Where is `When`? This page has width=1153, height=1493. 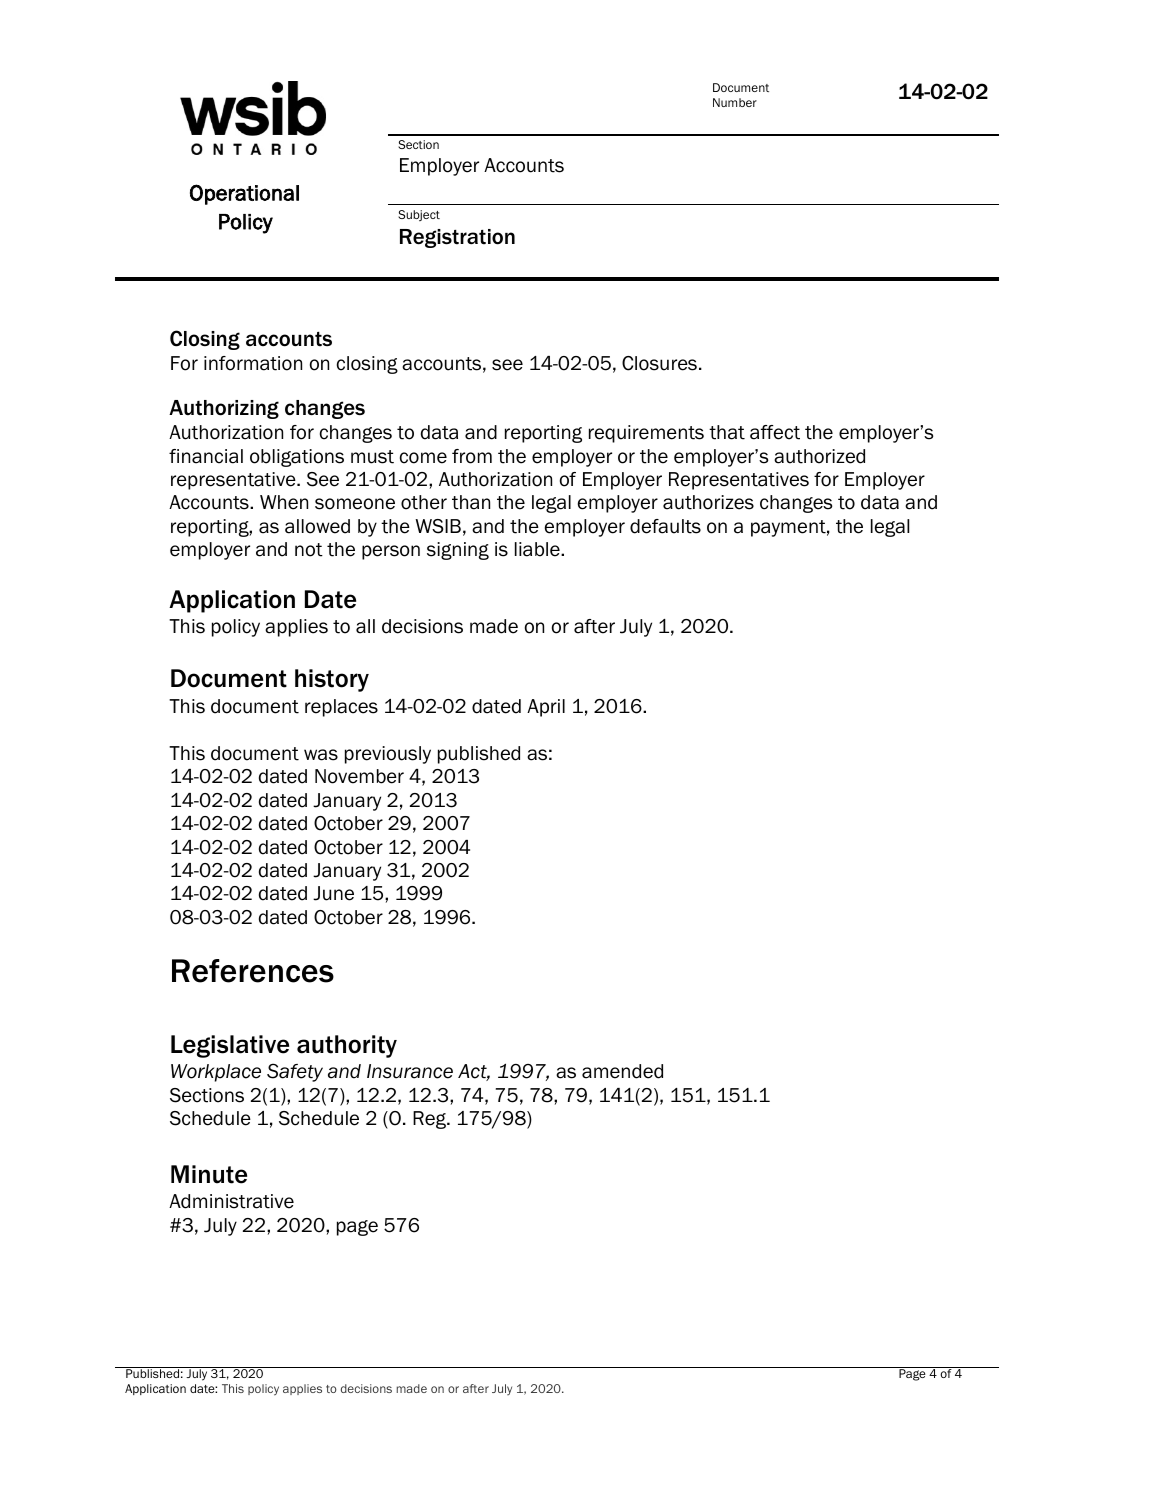
When is located at coordinates (284, 502).
